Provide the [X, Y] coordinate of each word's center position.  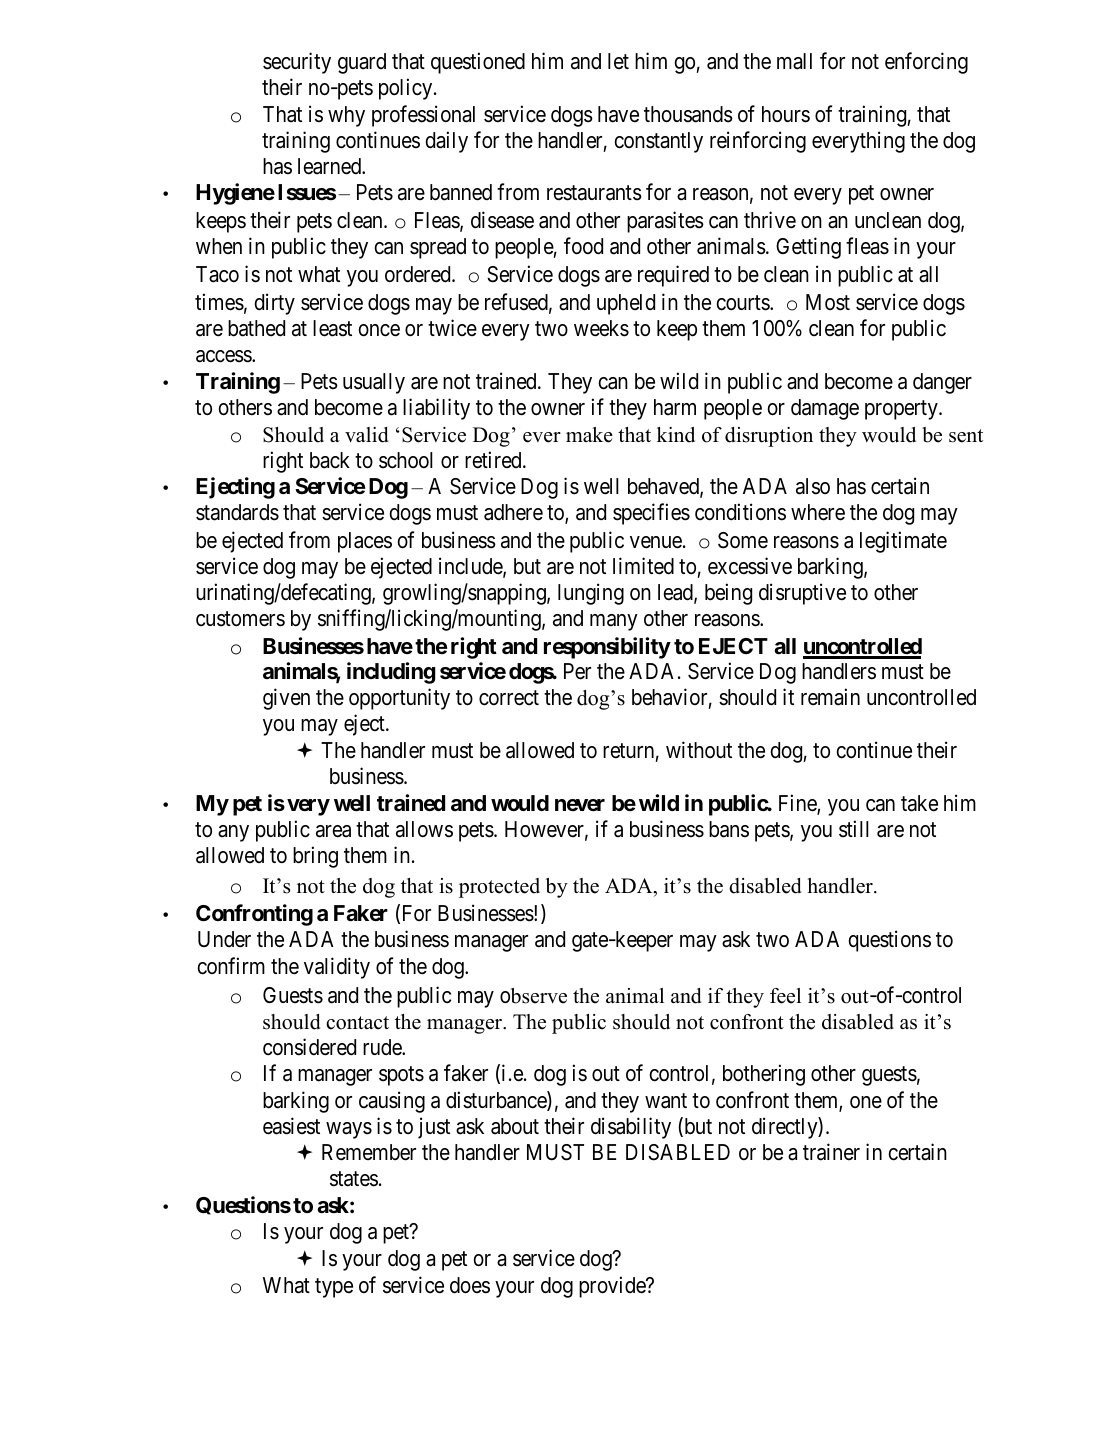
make [589, 435]
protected [499, 888]
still [854, 829]
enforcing [926, 63]
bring [315, 857]
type [334, 1288]
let [618, 61]
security [297, 63]
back [330, 460]
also [813, 486]
